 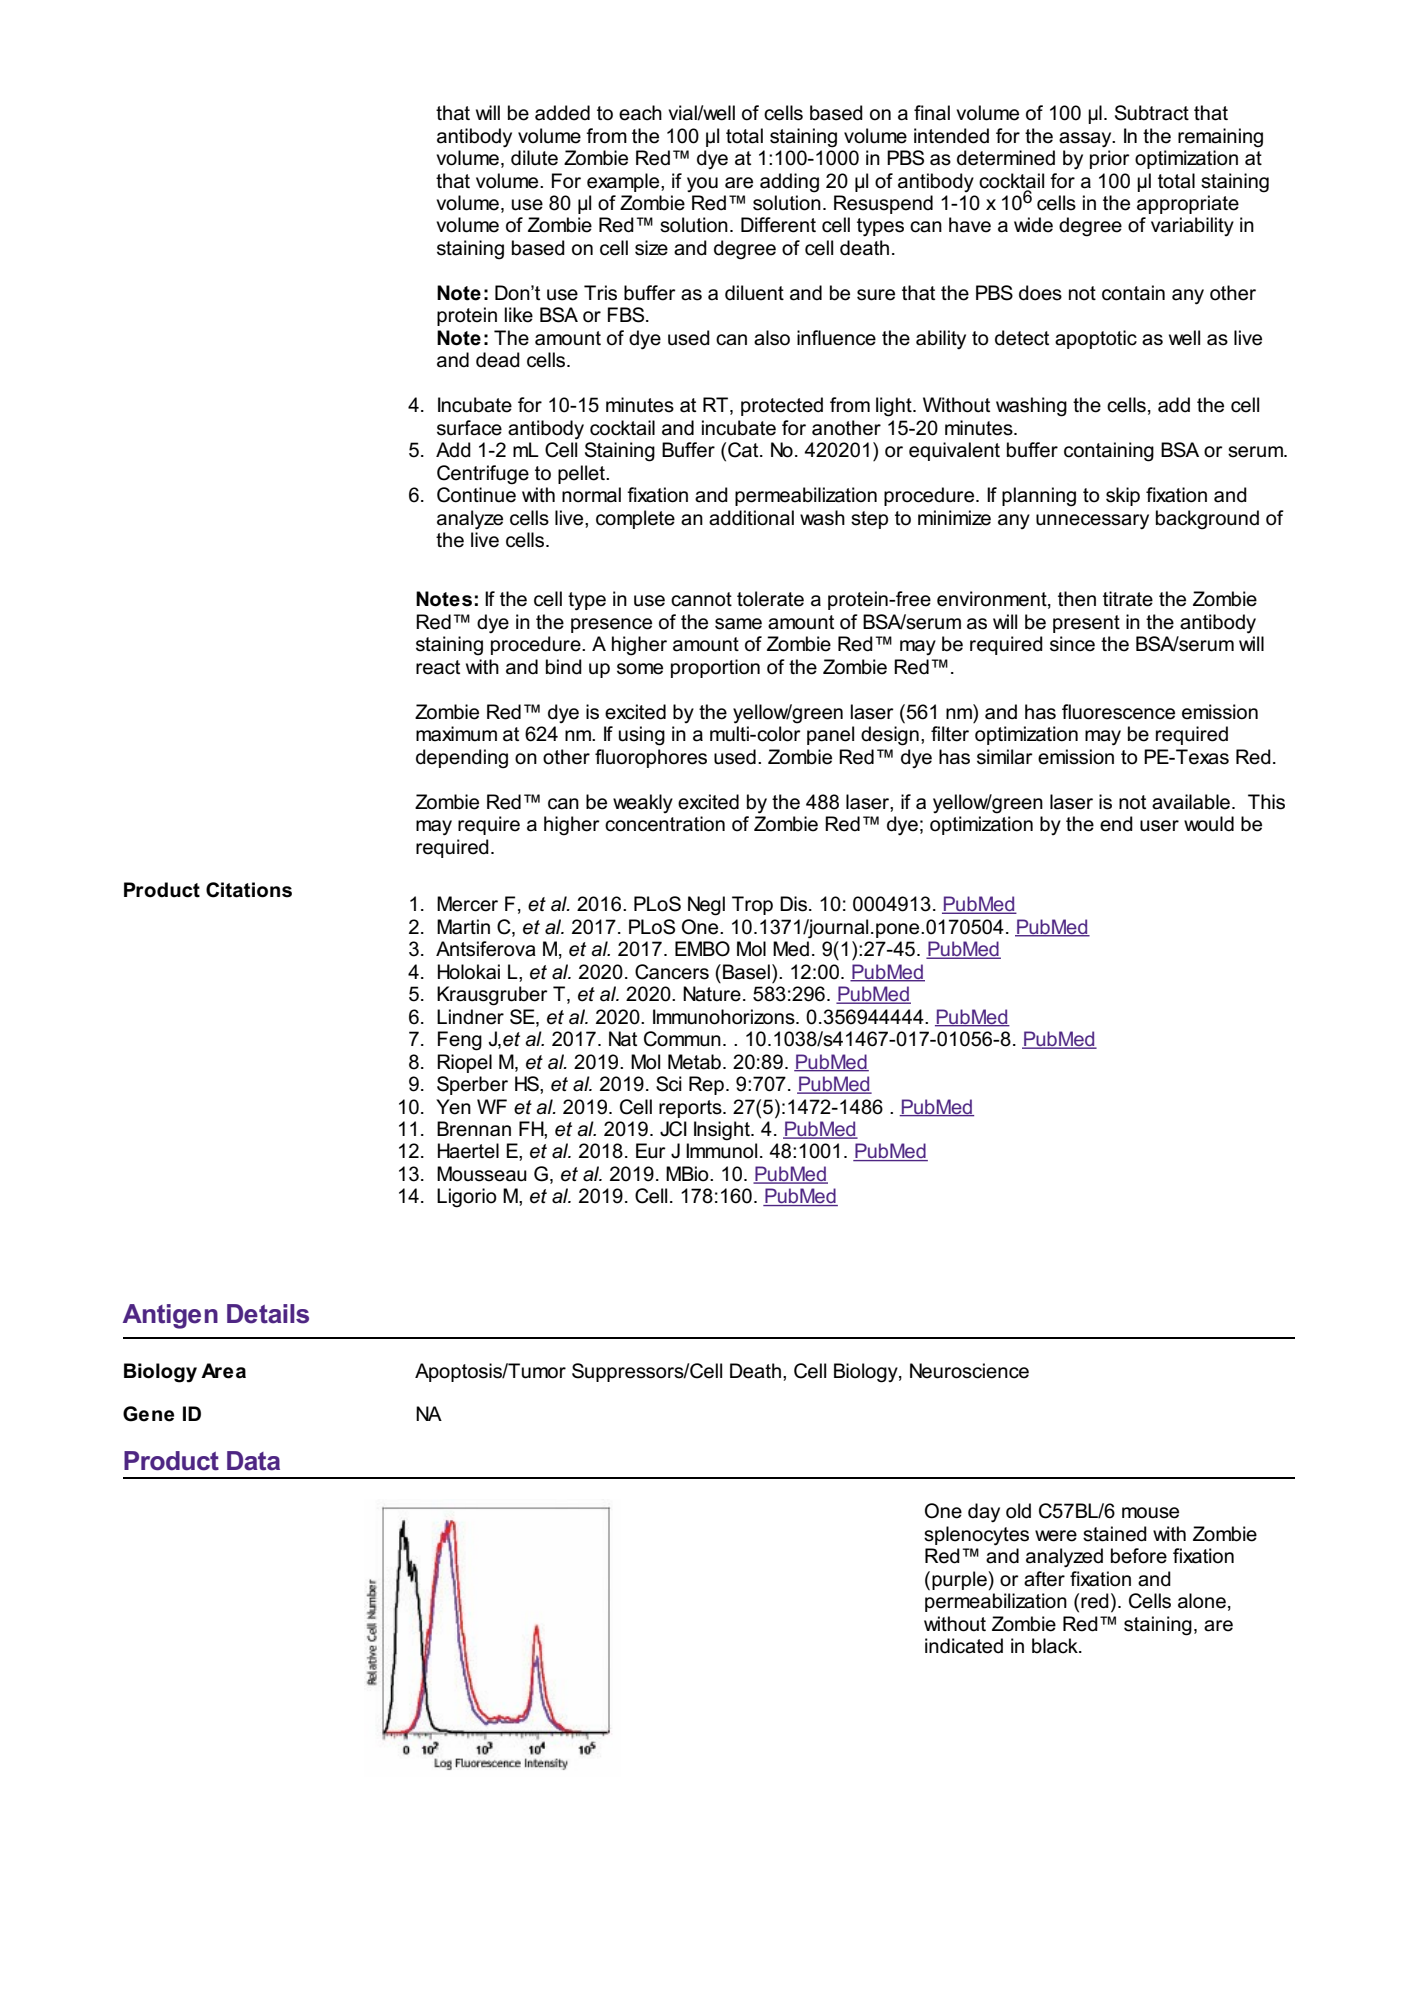 I want to click on Trop, so click(x=752, y=905).
